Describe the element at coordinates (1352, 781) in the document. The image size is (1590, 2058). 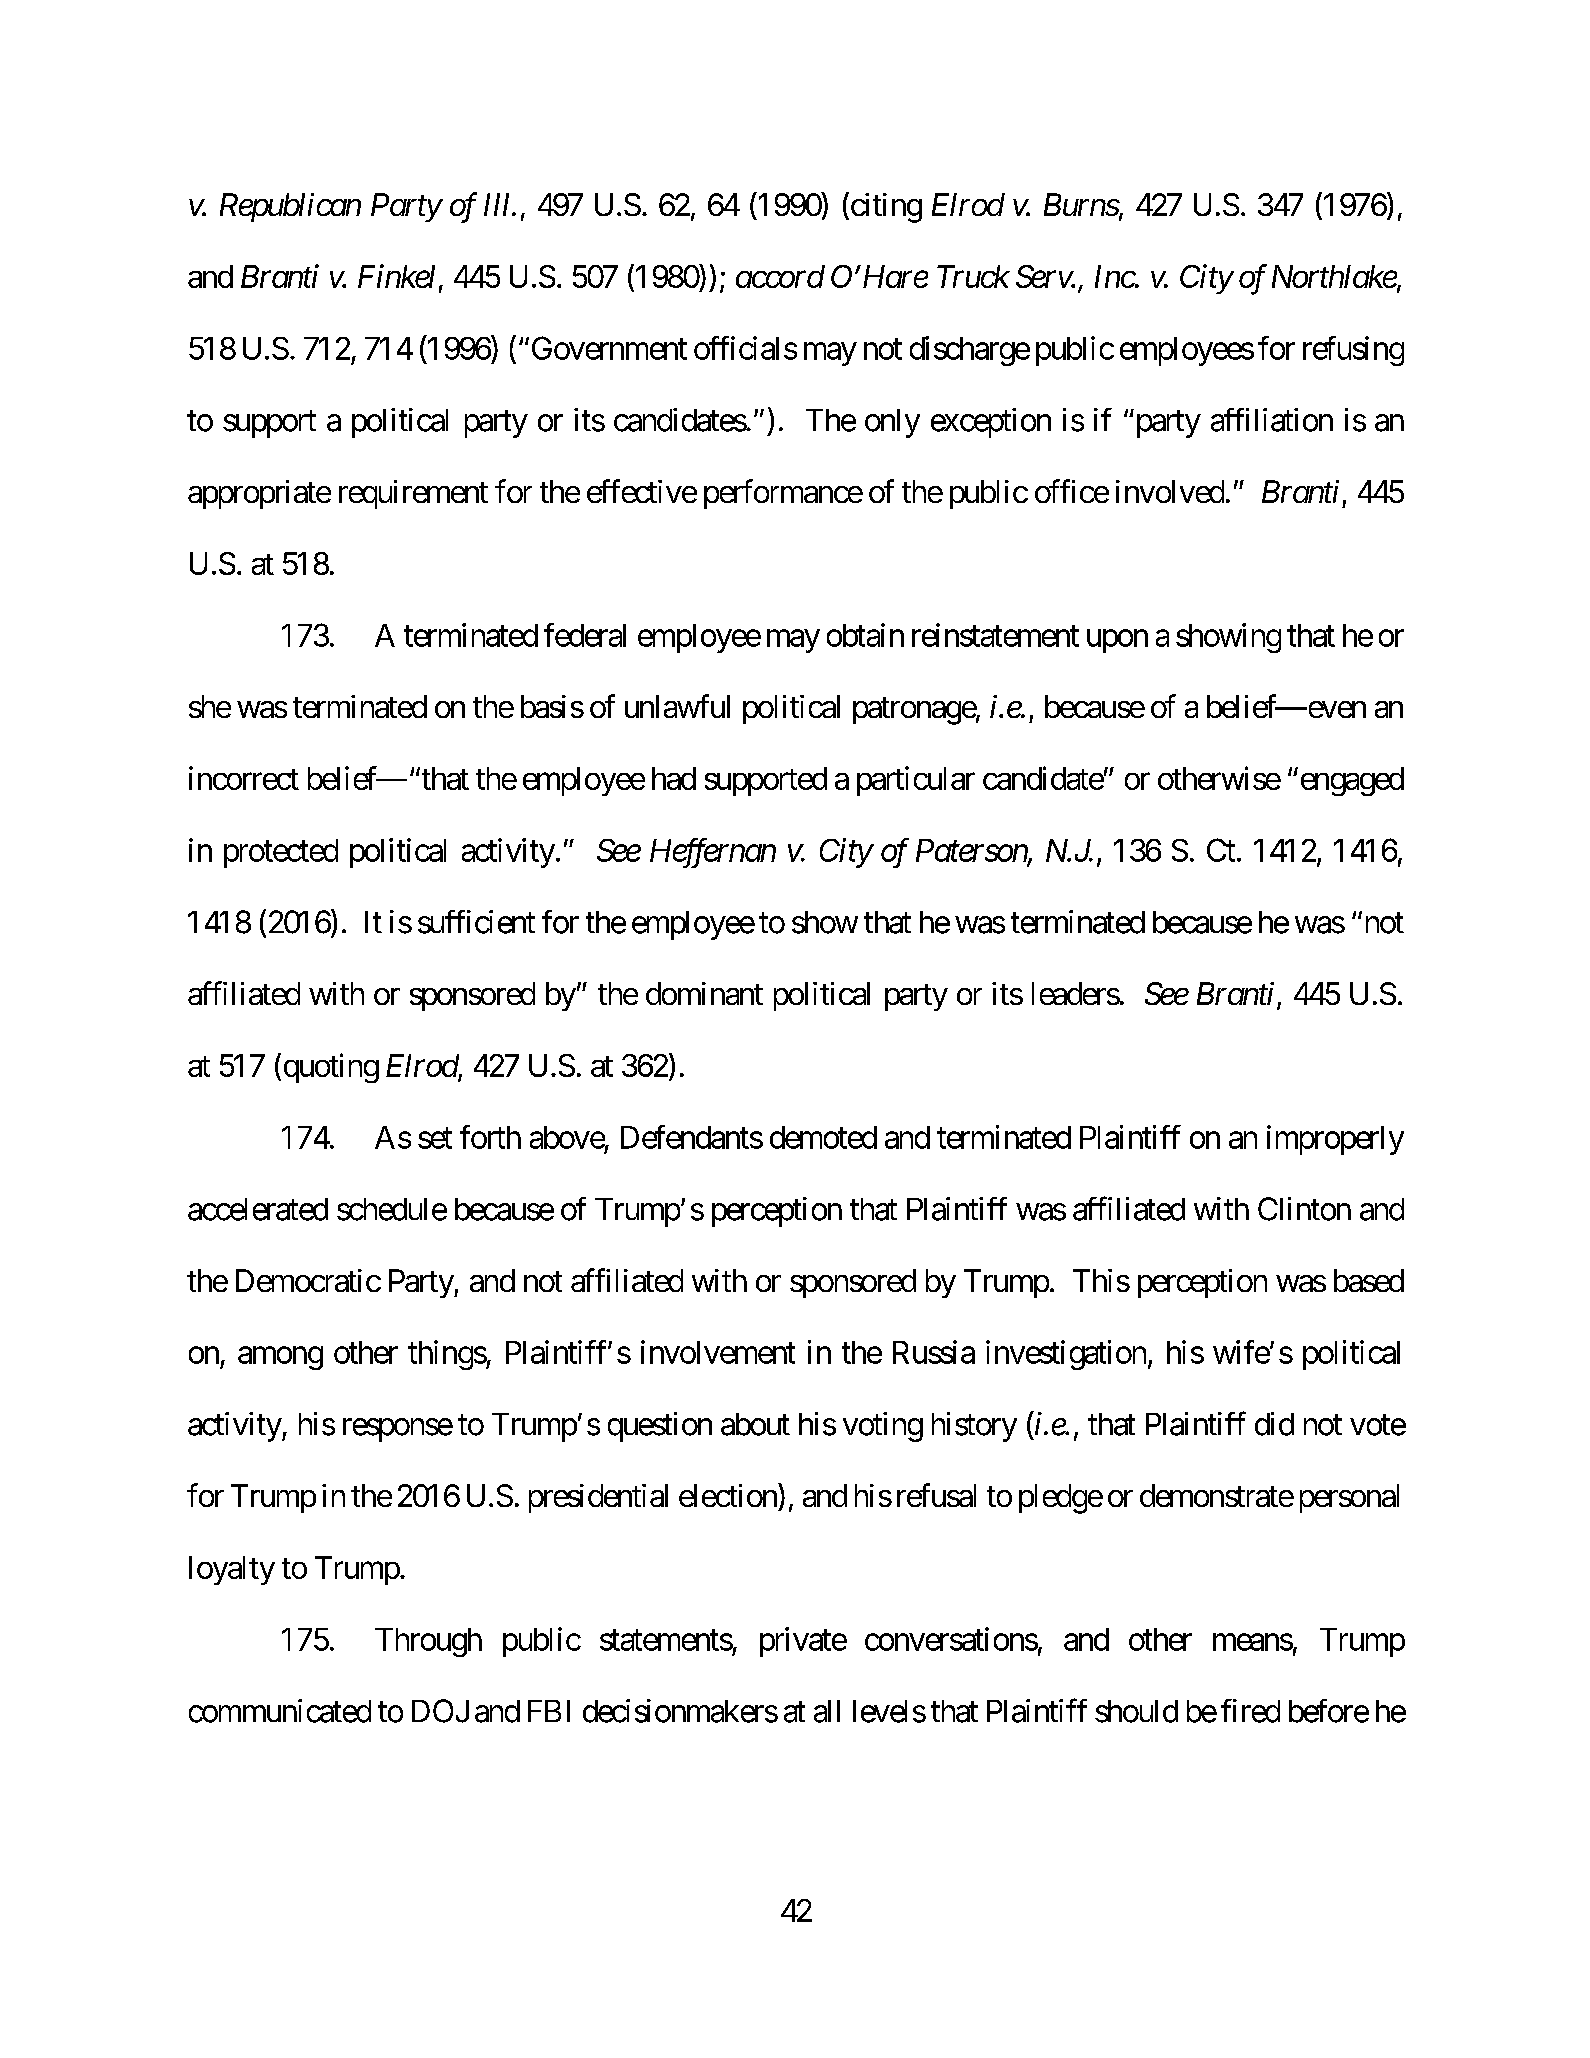
I see `engaged` at that location.
